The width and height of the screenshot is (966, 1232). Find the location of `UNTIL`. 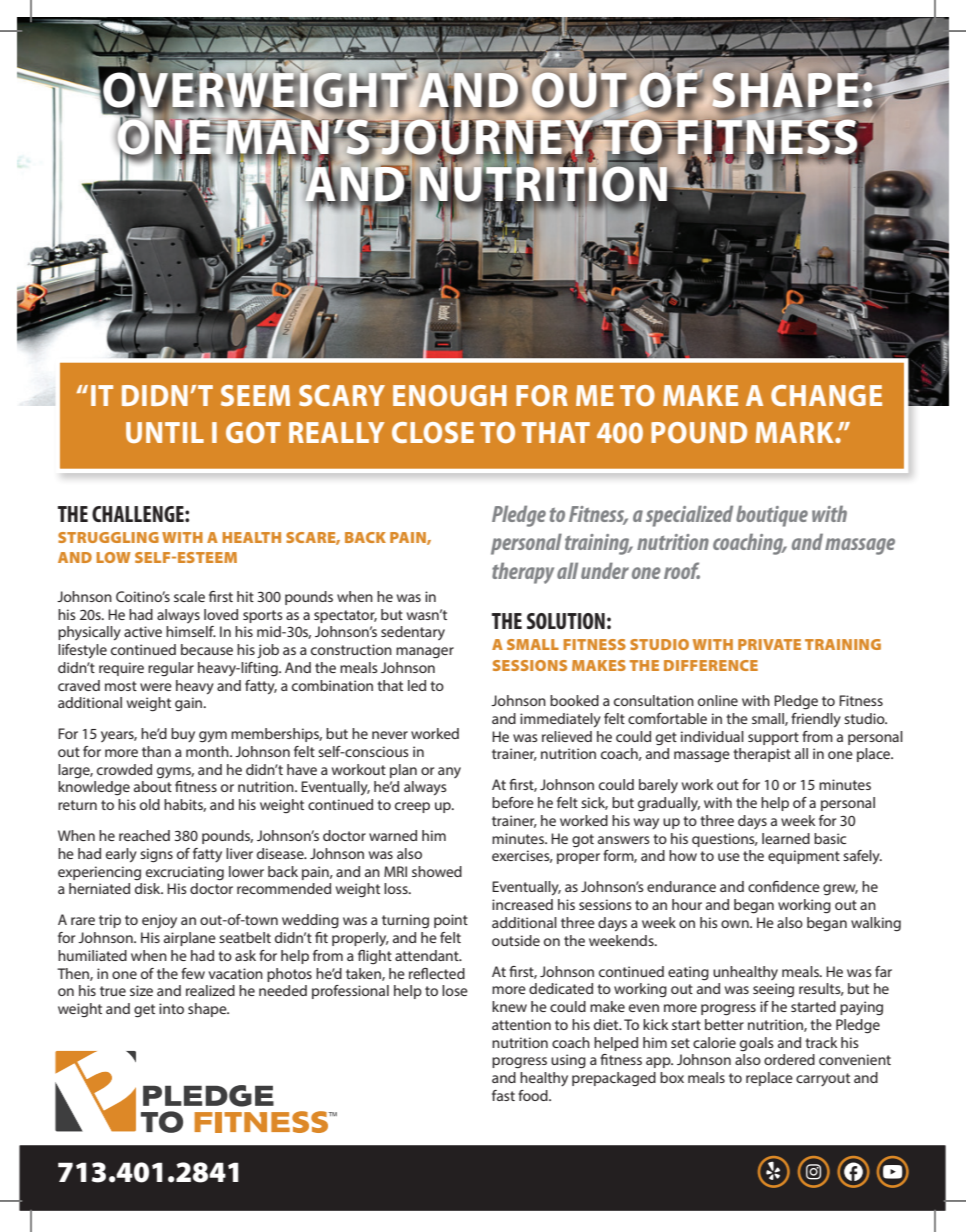

UNTIL is located at coordinates (165, 432).
